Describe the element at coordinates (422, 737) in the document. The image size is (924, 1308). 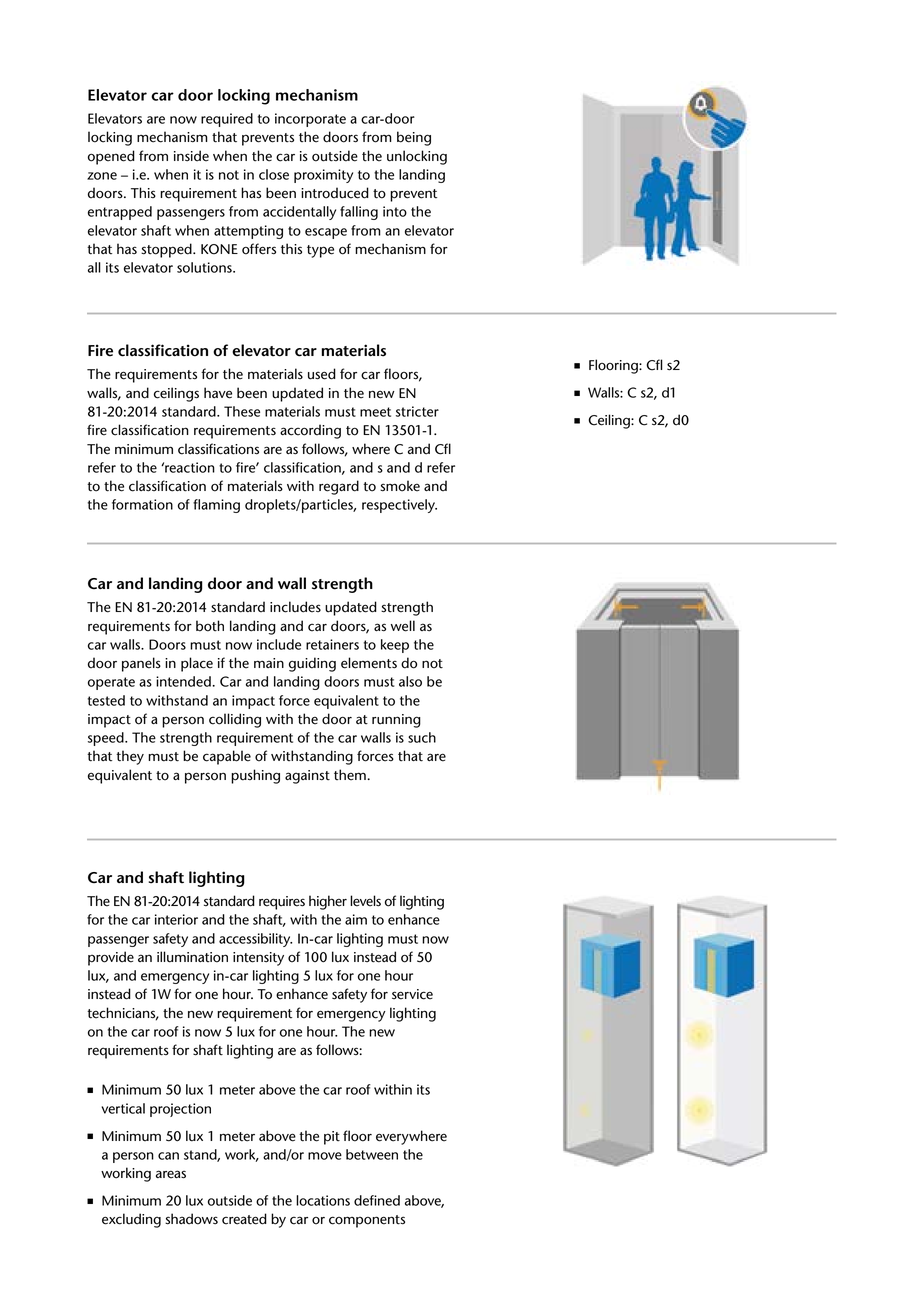
I see `such` at that location.
